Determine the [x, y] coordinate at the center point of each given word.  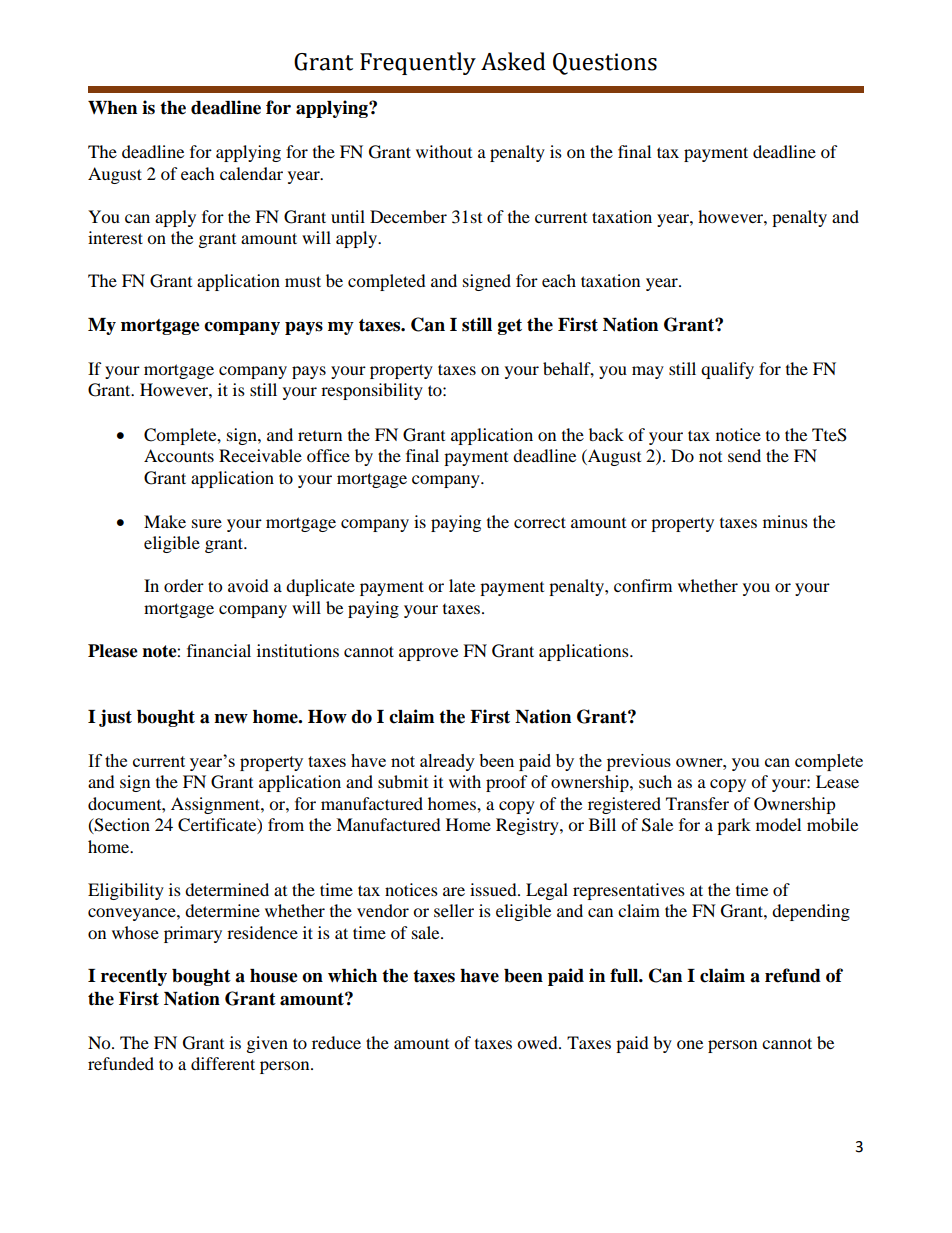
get [510, 327]
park [734, 826]
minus [785, 521]
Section [121, 826]
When [112, 108]
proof [507, 783]
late [462, 585]
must [303, 281]
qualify [727, 370]
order [184, 585]
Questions [605, 64]
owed [538, 1042]
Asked [513, 61]
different [223, 1063]
